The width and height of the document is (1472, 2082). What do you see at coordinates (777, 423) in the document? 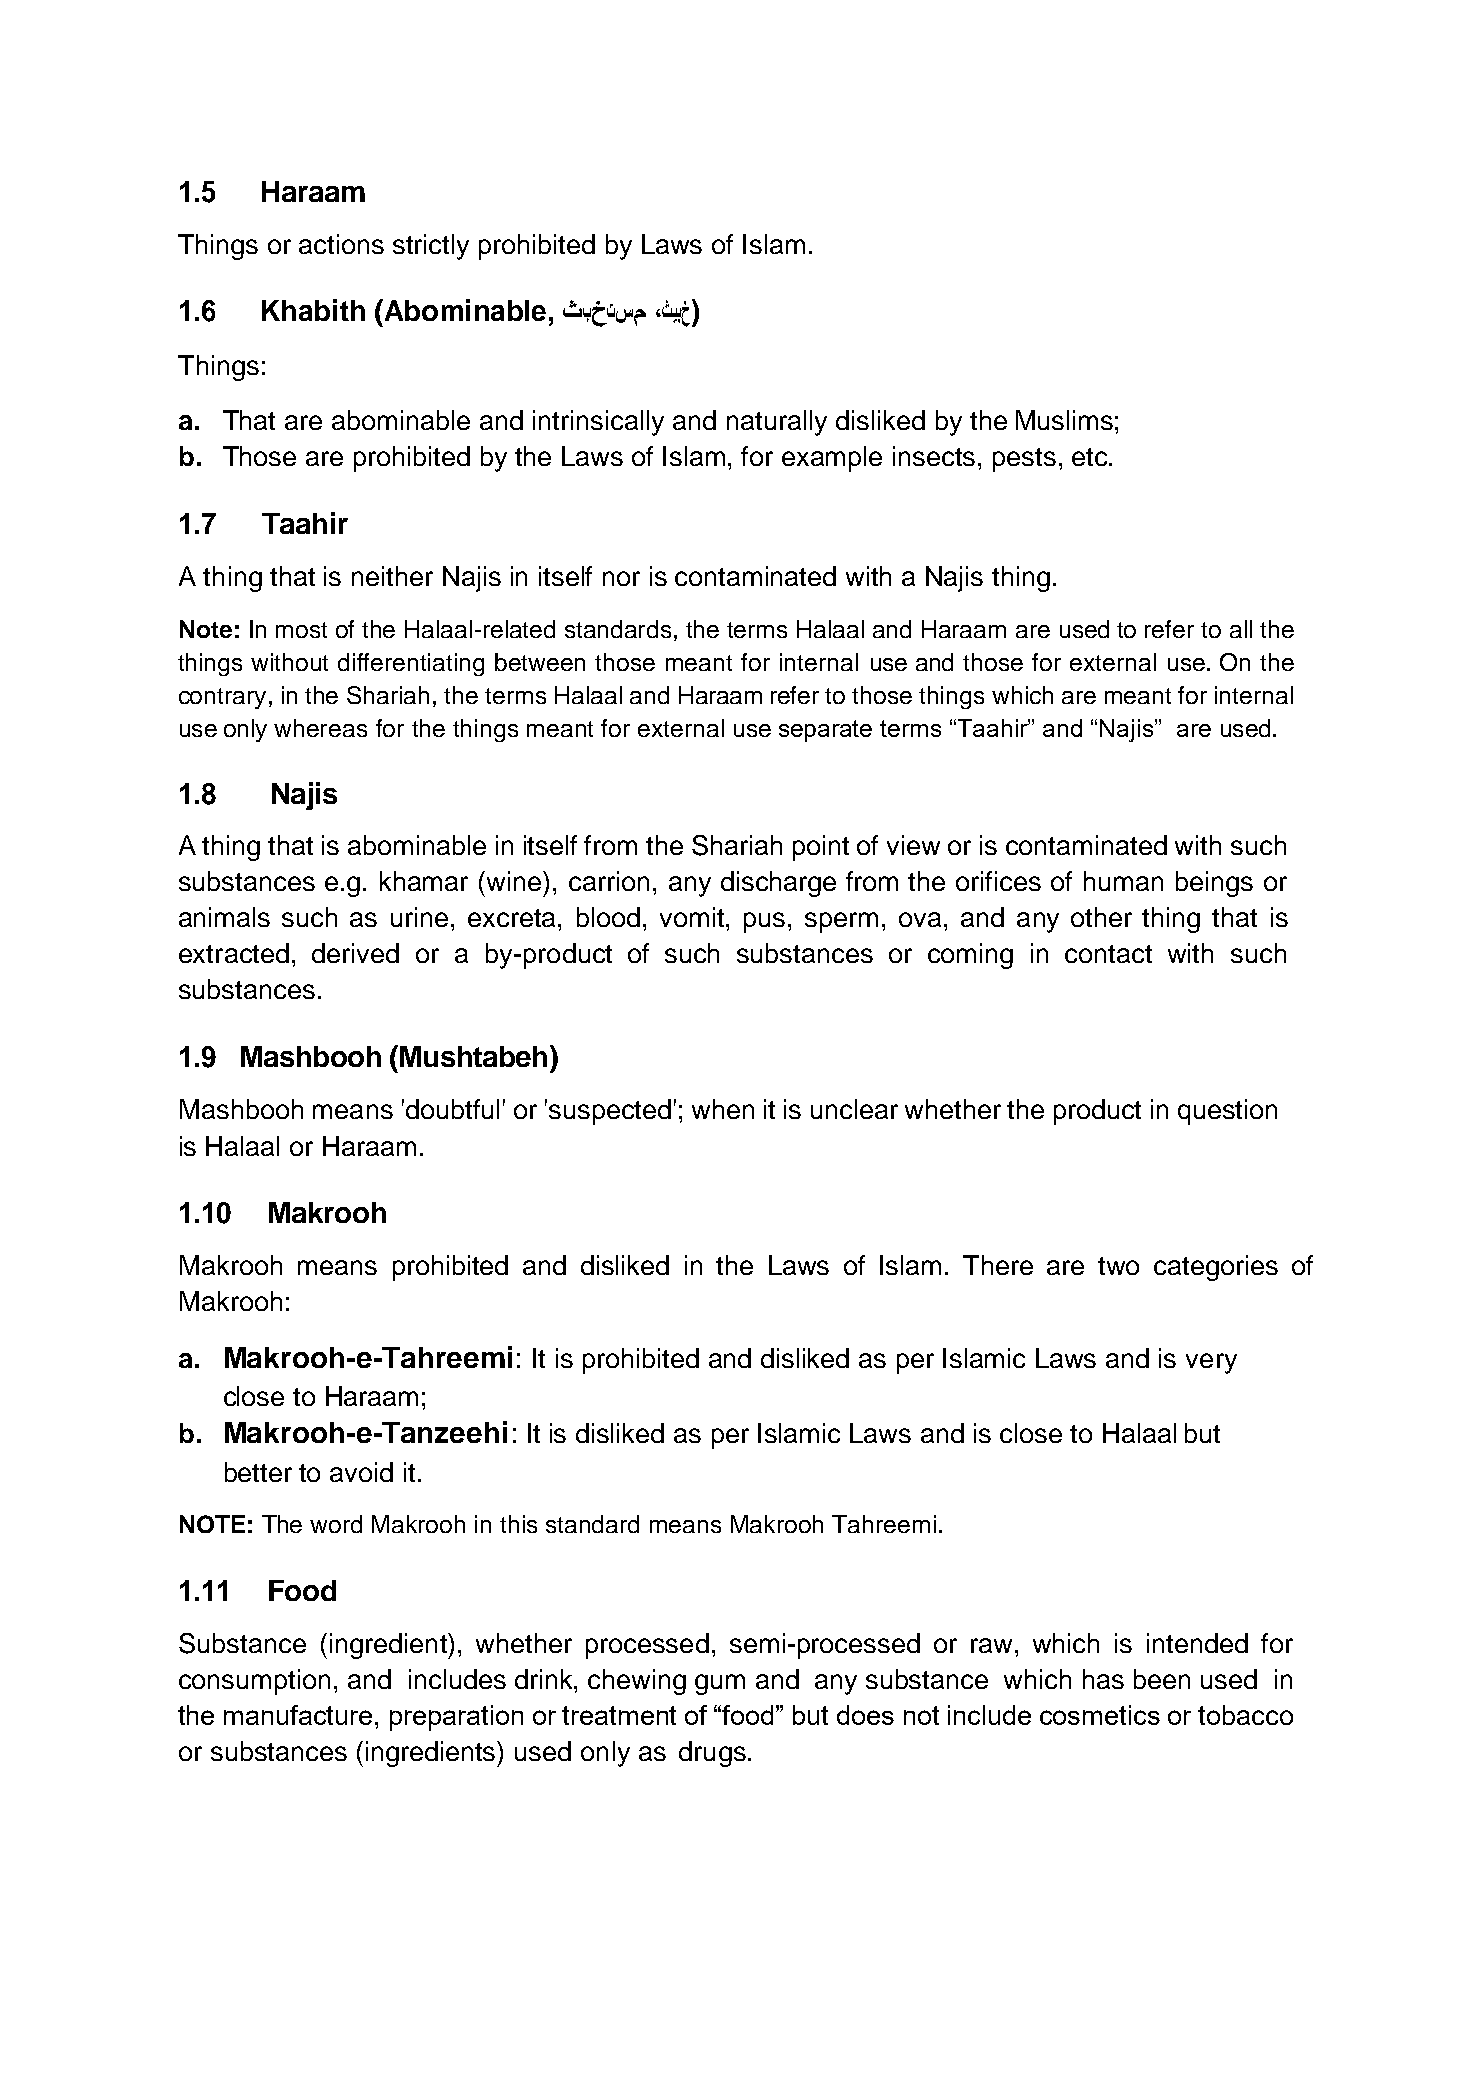
I see `naturally` at bounding box center [777, 423].
